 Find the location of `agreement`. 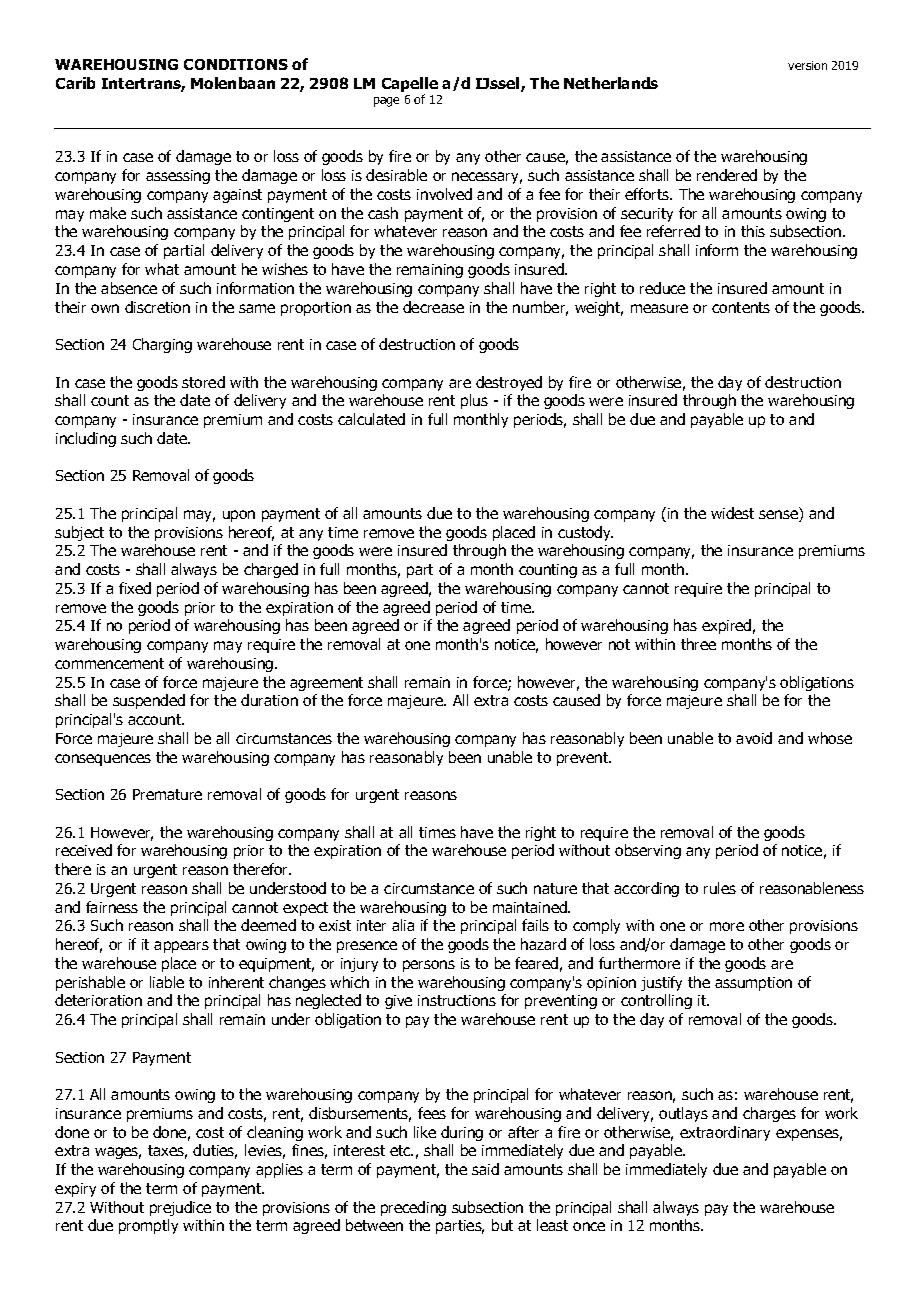

agreement is located at coordinates (326, 684).
